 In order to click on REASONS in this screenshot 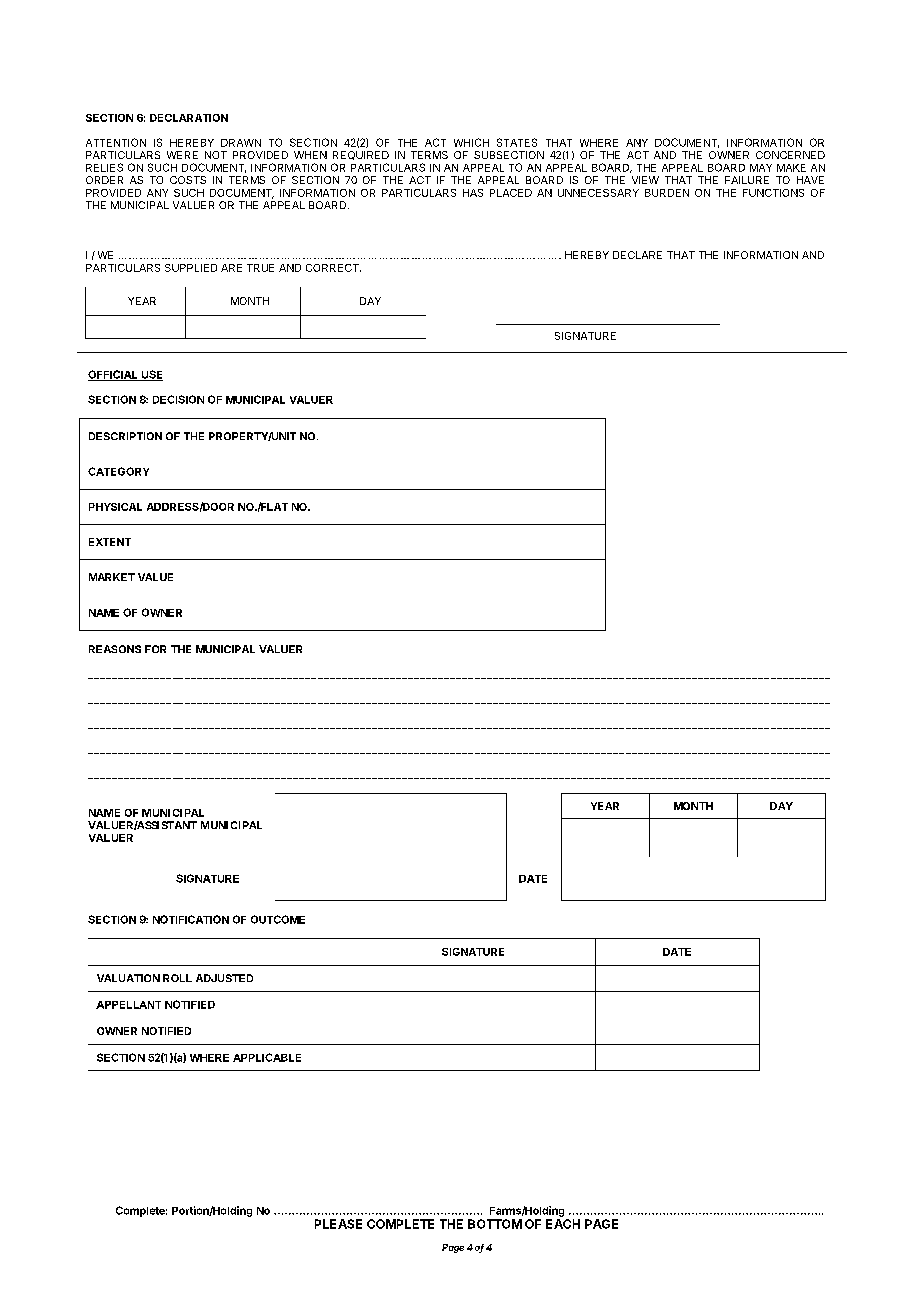, I will do `click(115, 649)`.
